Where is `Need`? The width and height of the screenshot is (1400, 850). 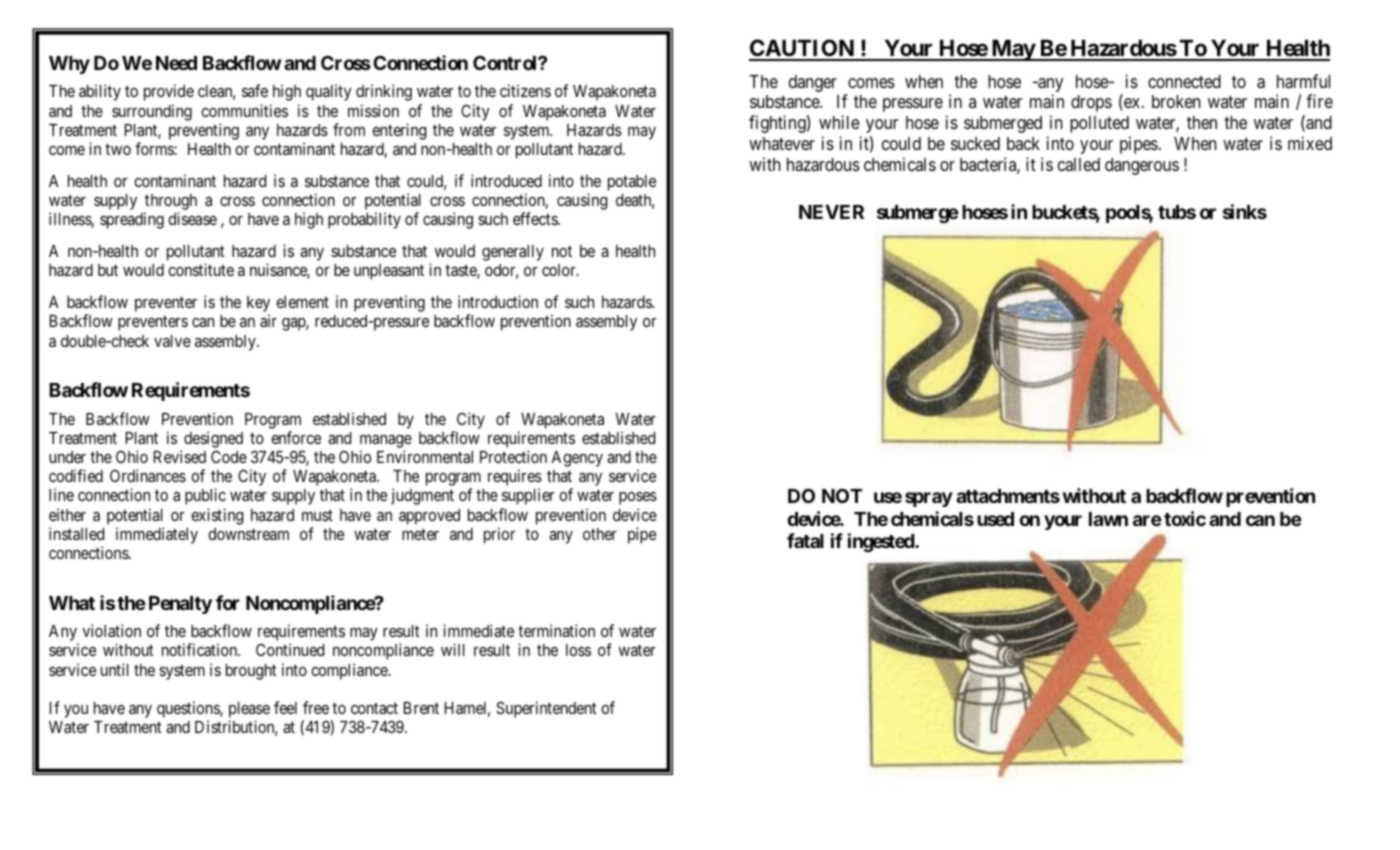 Need is located at coordinates (176, 63).
